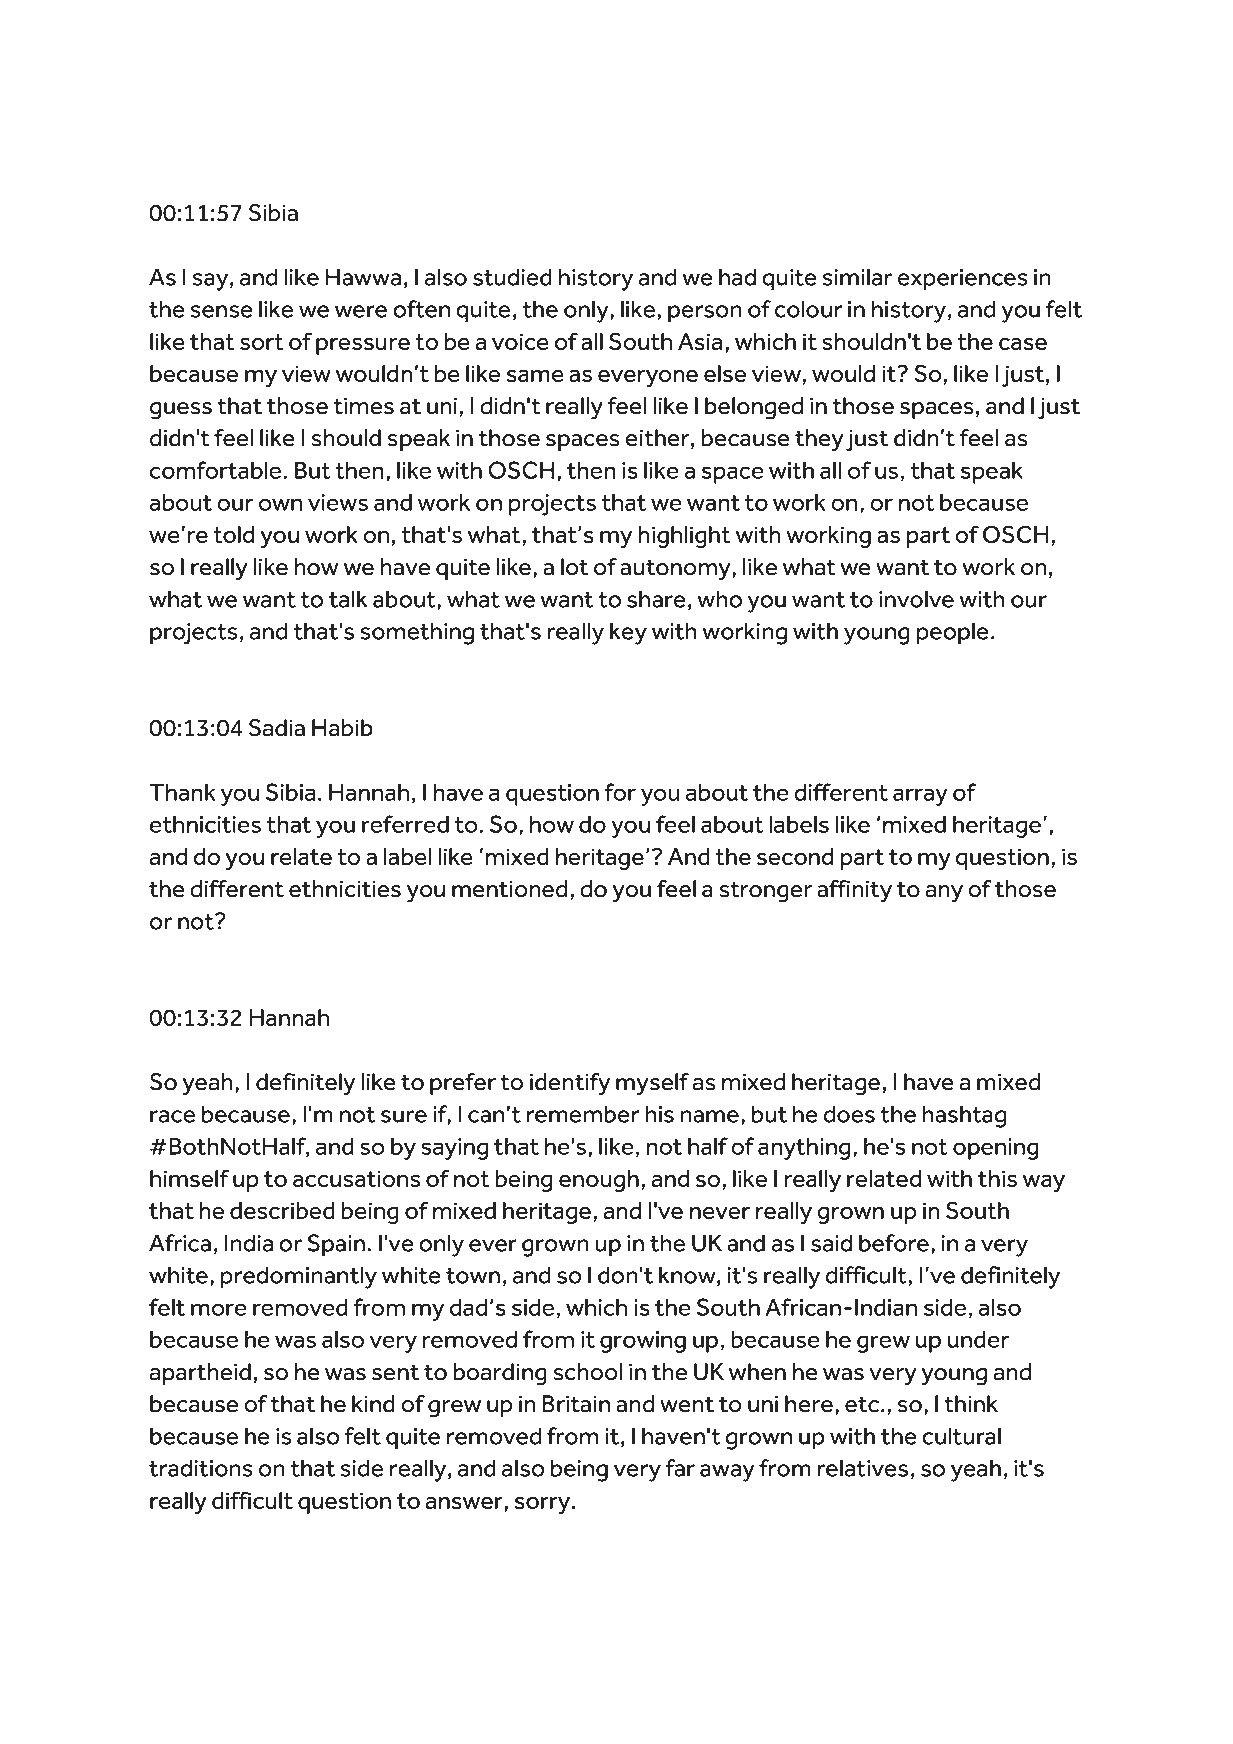 Image resolution: width=1233 pixels, height=1744 pixels. What do you see at coordinates (262, 342) in the screenshot?
I see `sort` at bounding box center [262, 342].
